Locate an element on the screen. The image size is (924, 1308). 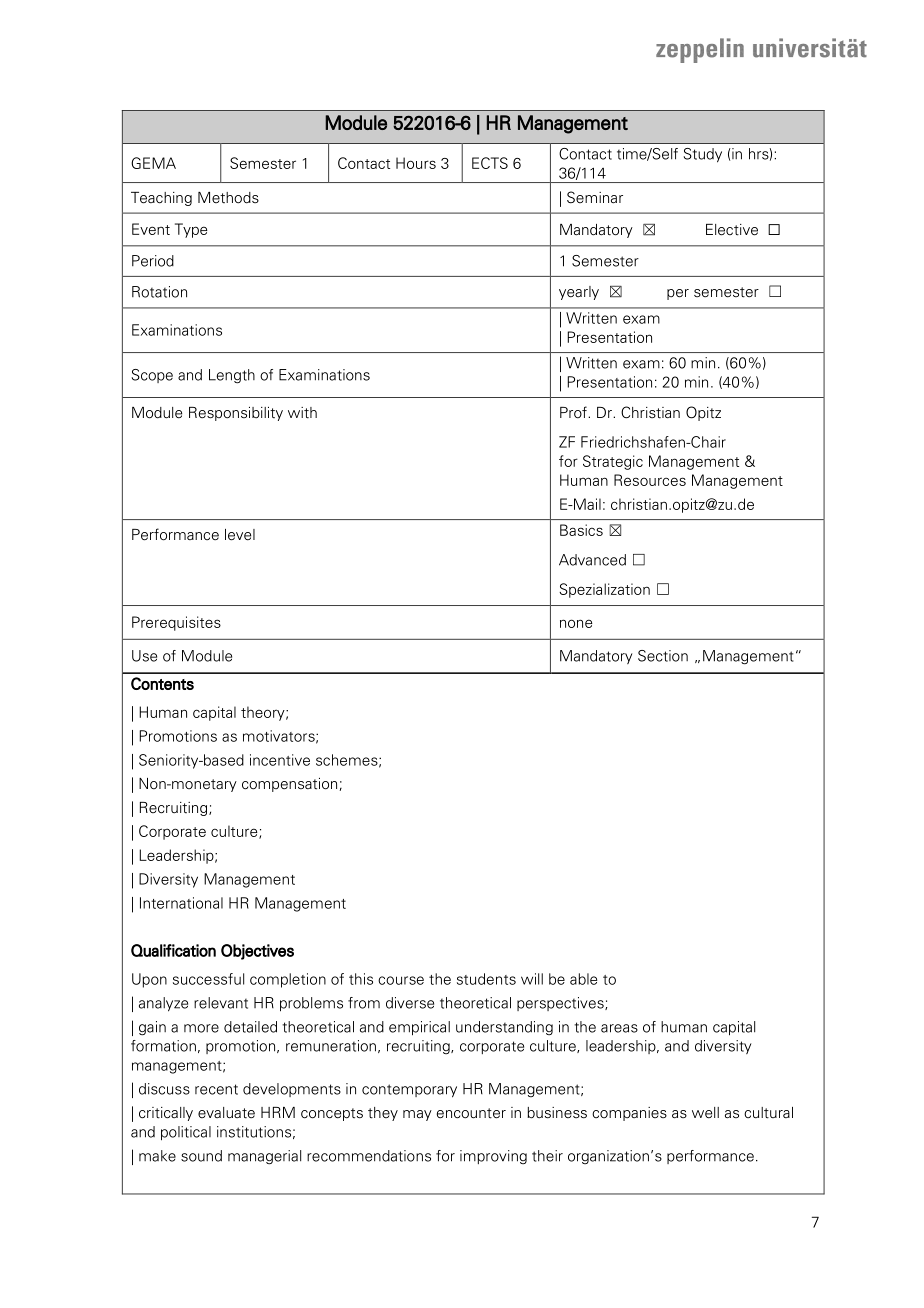
ECTS is located at coordinates (490, 163).
